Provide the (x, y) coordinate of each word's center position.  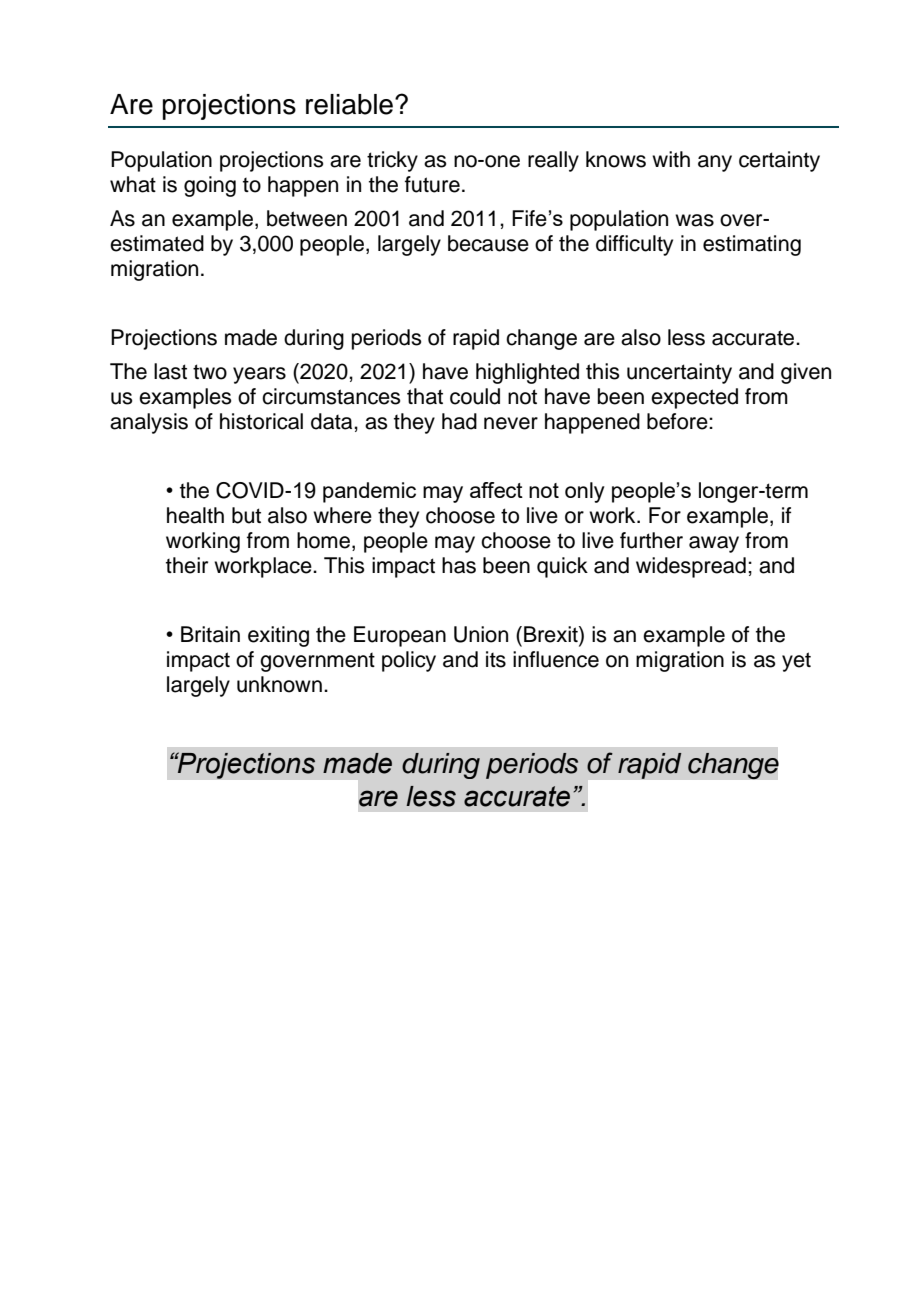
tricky (392, 161)
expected (694, 398)
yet (796, 662)
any (715, 163)
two (210, 372)
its (496, 659)
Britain (210, 634)
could (475, 396)
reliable (351, 104)
